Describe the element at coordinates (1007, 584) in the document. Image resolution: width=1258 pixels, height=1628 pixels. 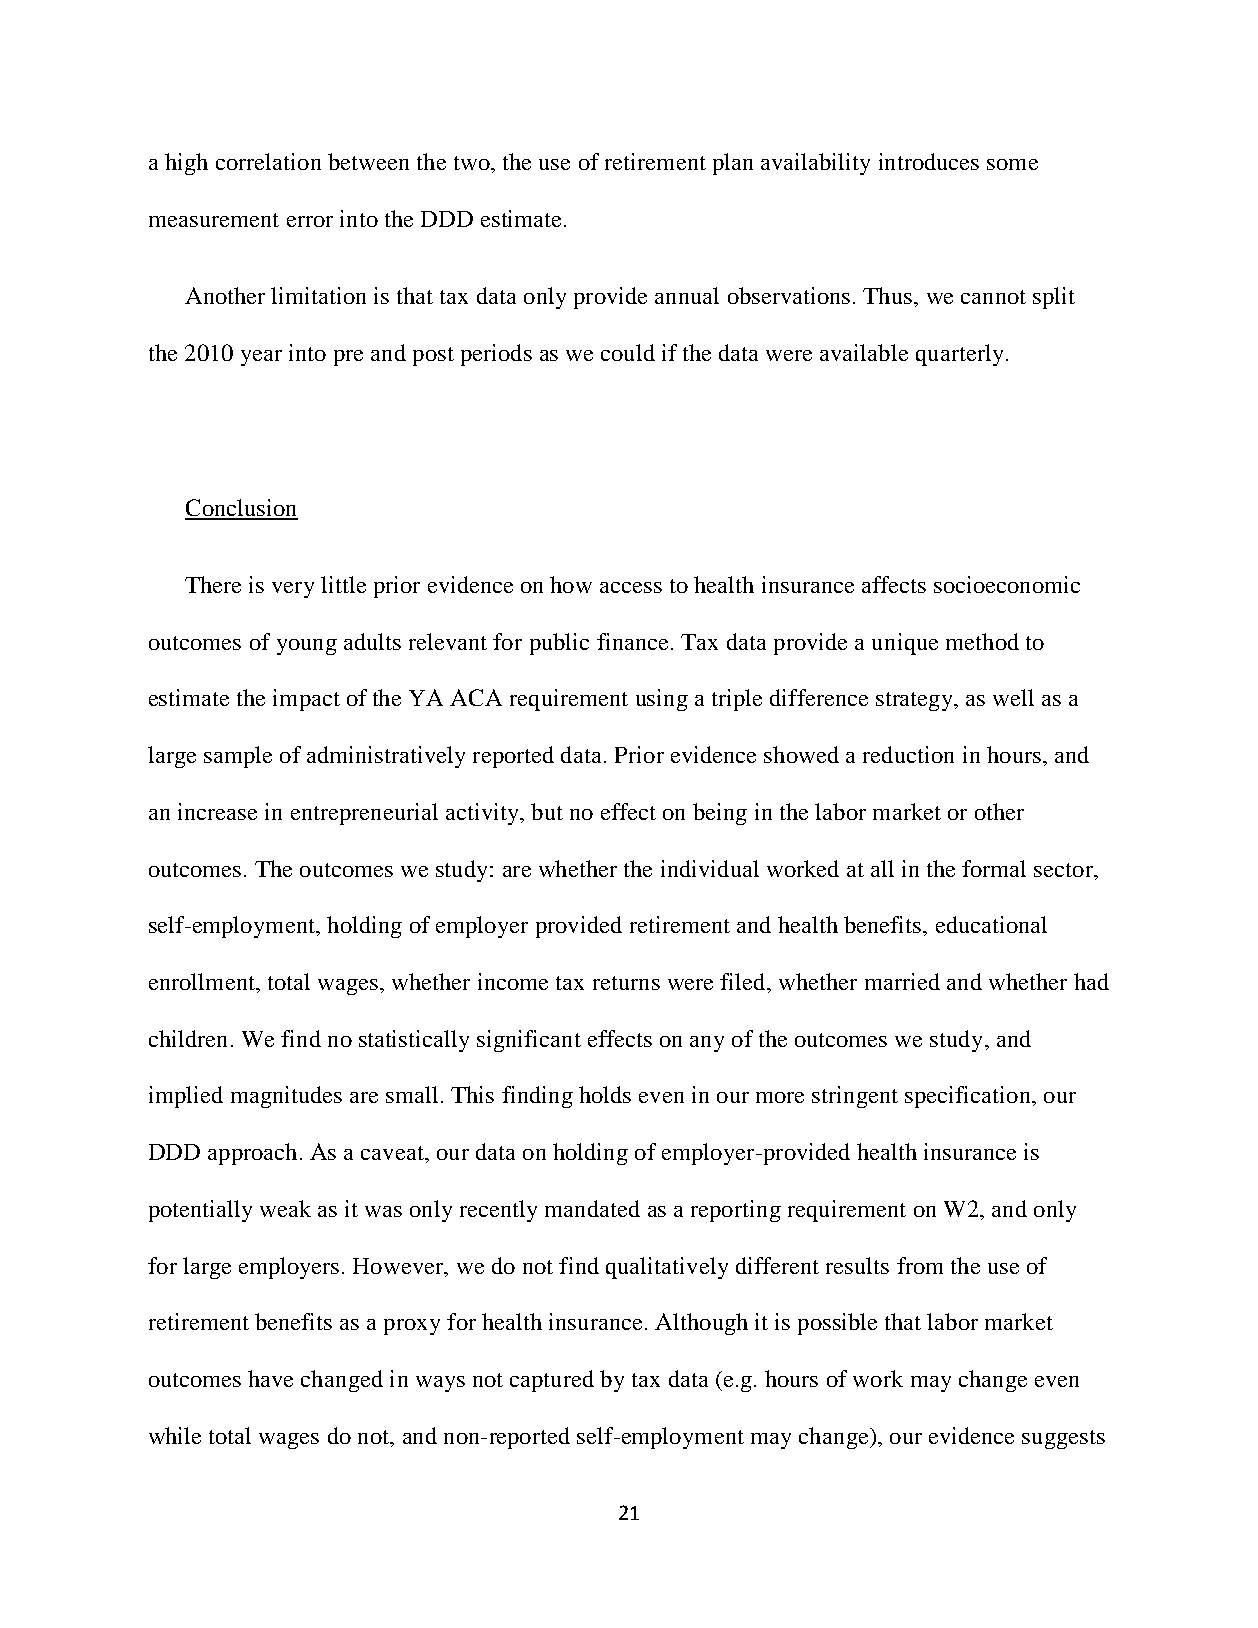
I see `socioeconomic` at that location.
